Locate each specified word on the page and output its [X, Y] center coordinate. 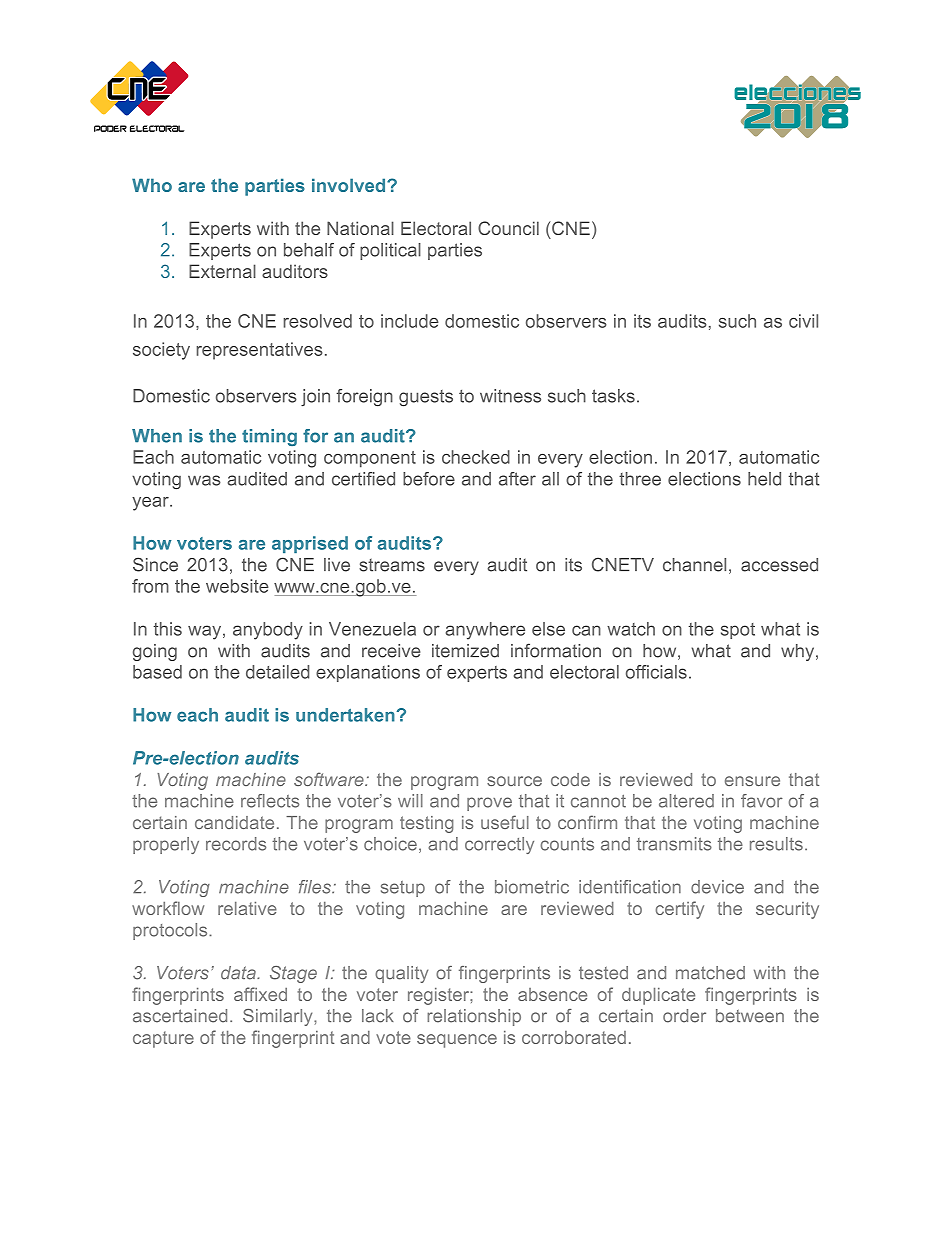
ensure [752, 781]
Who [152, 185]
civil [803, 321]
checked [476, 457]
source [514, 781]
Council [508, 228]
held [764, 479]
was [204, 480]
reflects [270, 801]
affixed [260, 994]
